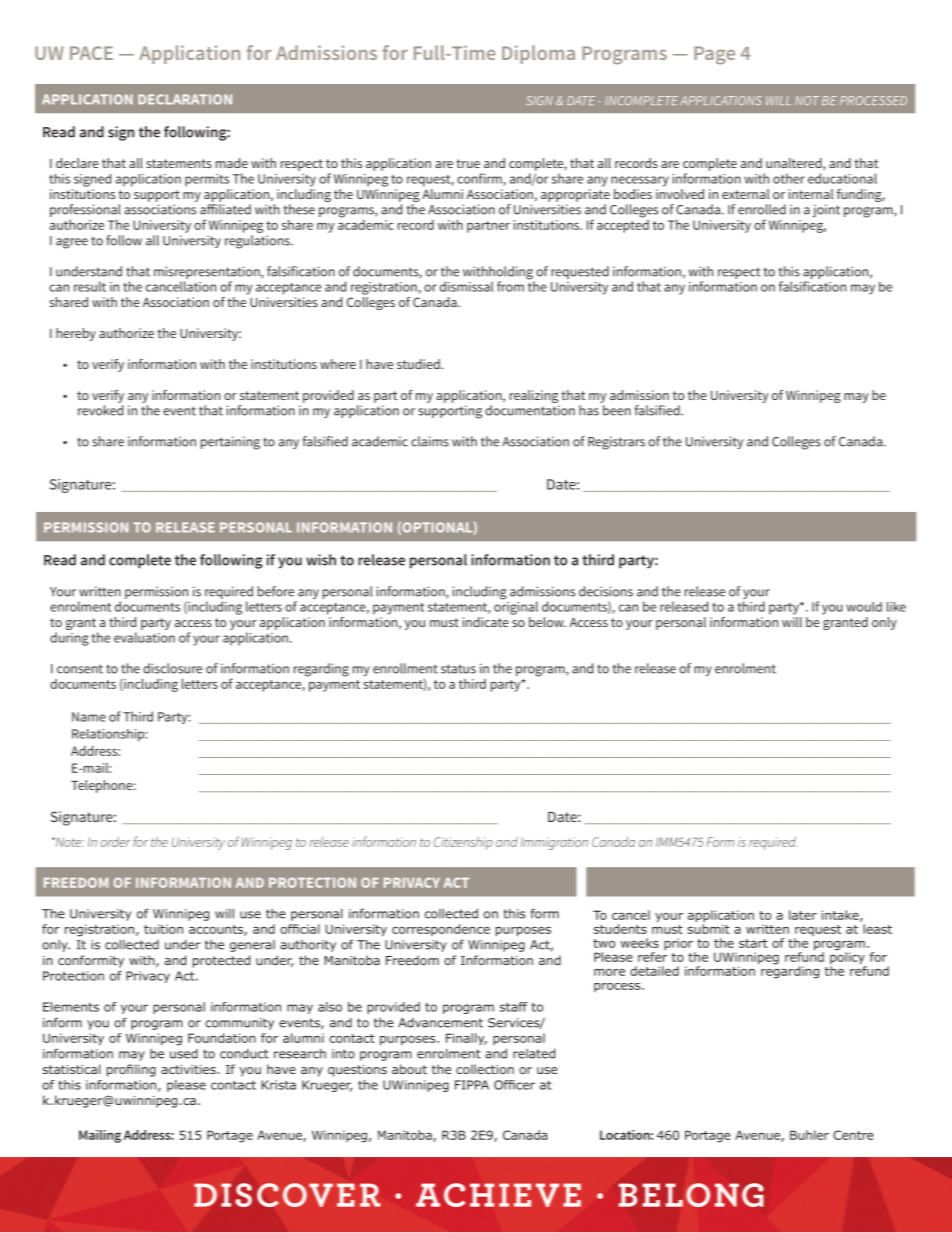 Image resolution: width=952 pixels, height=1233 pixels. Describe the element at coordinates (516, 607) in the screenshot. I see `original` at that location.
